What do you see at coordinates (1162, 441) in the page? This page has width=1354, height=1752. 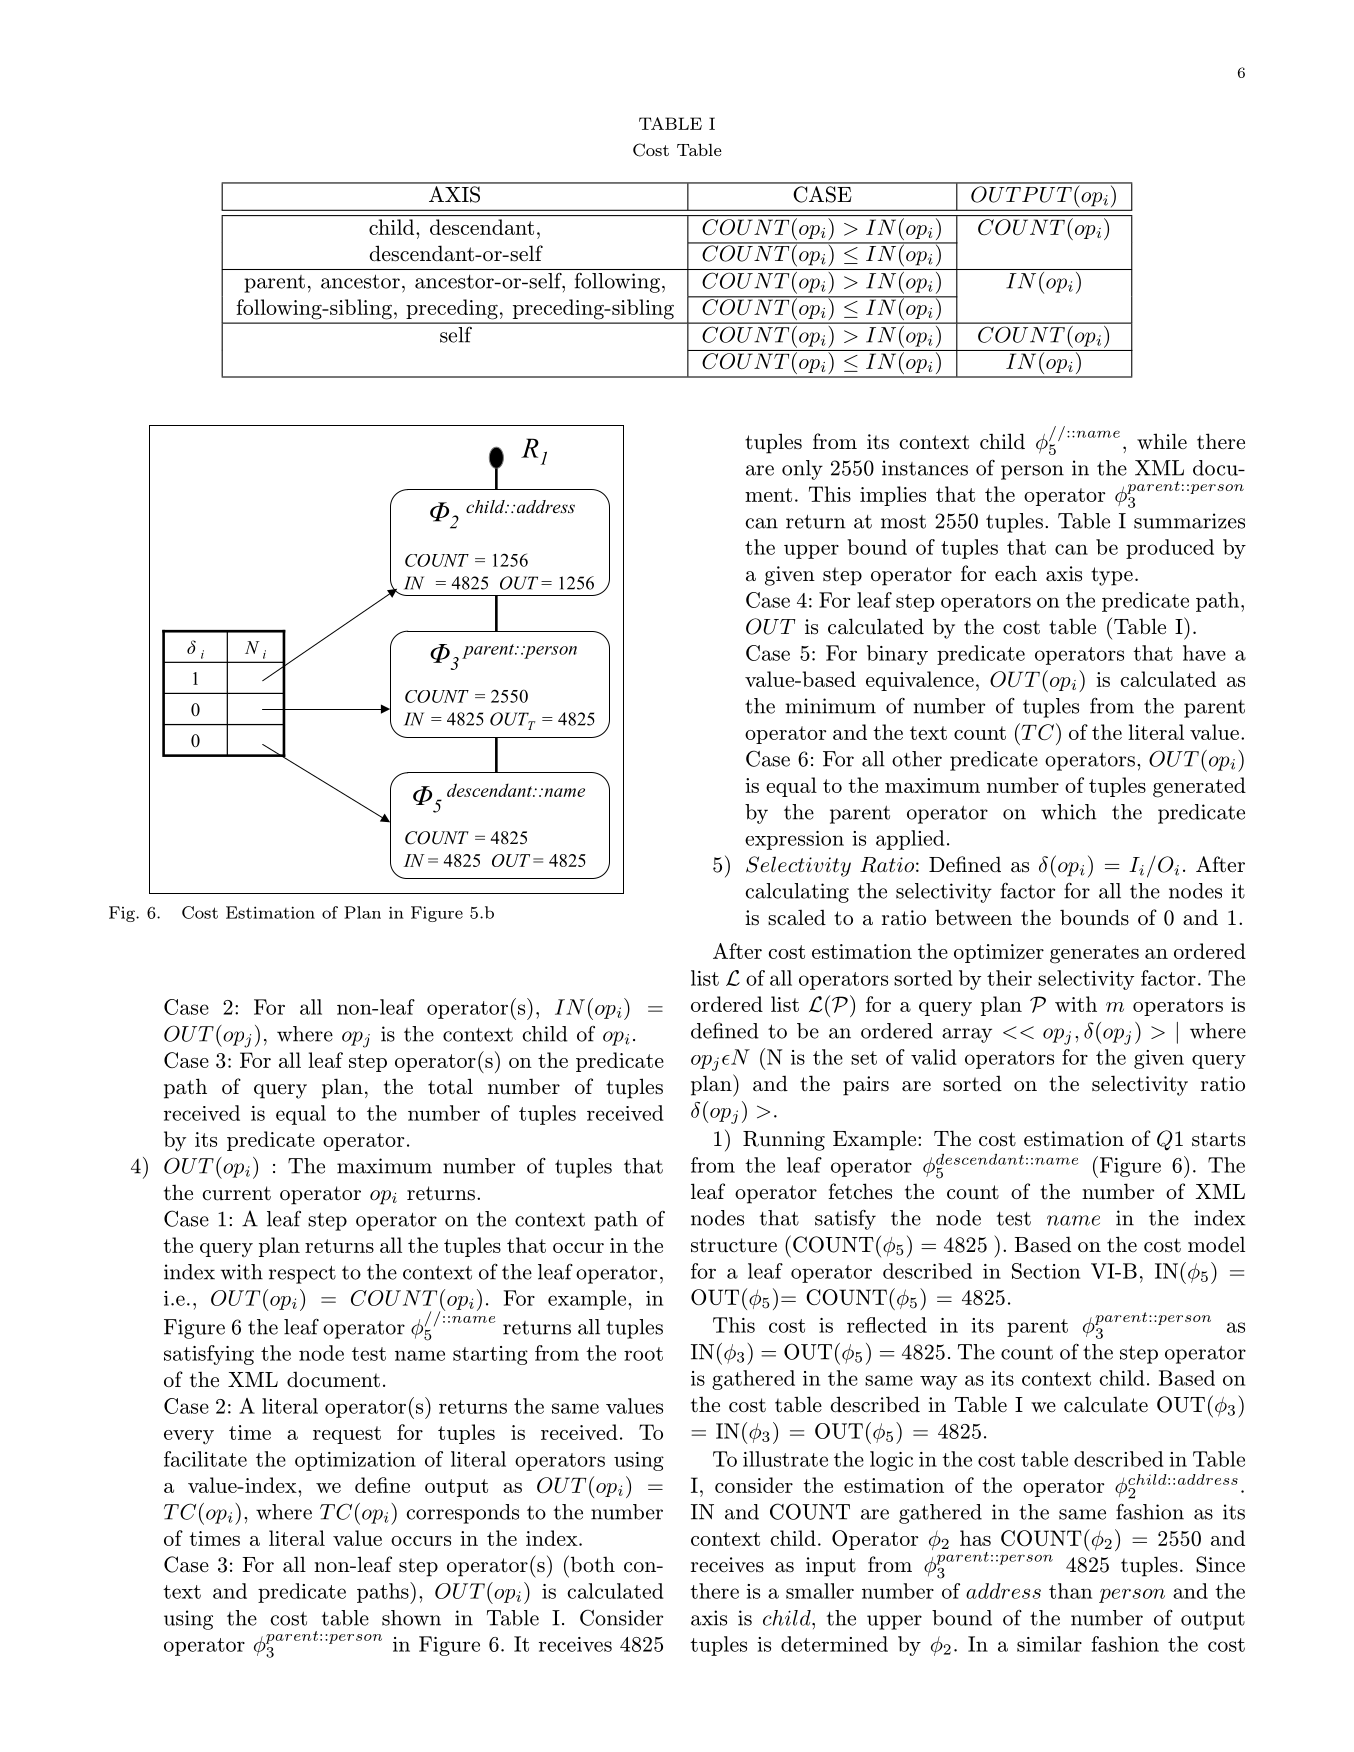 I see `while` at bounding box center [1162, 441].
